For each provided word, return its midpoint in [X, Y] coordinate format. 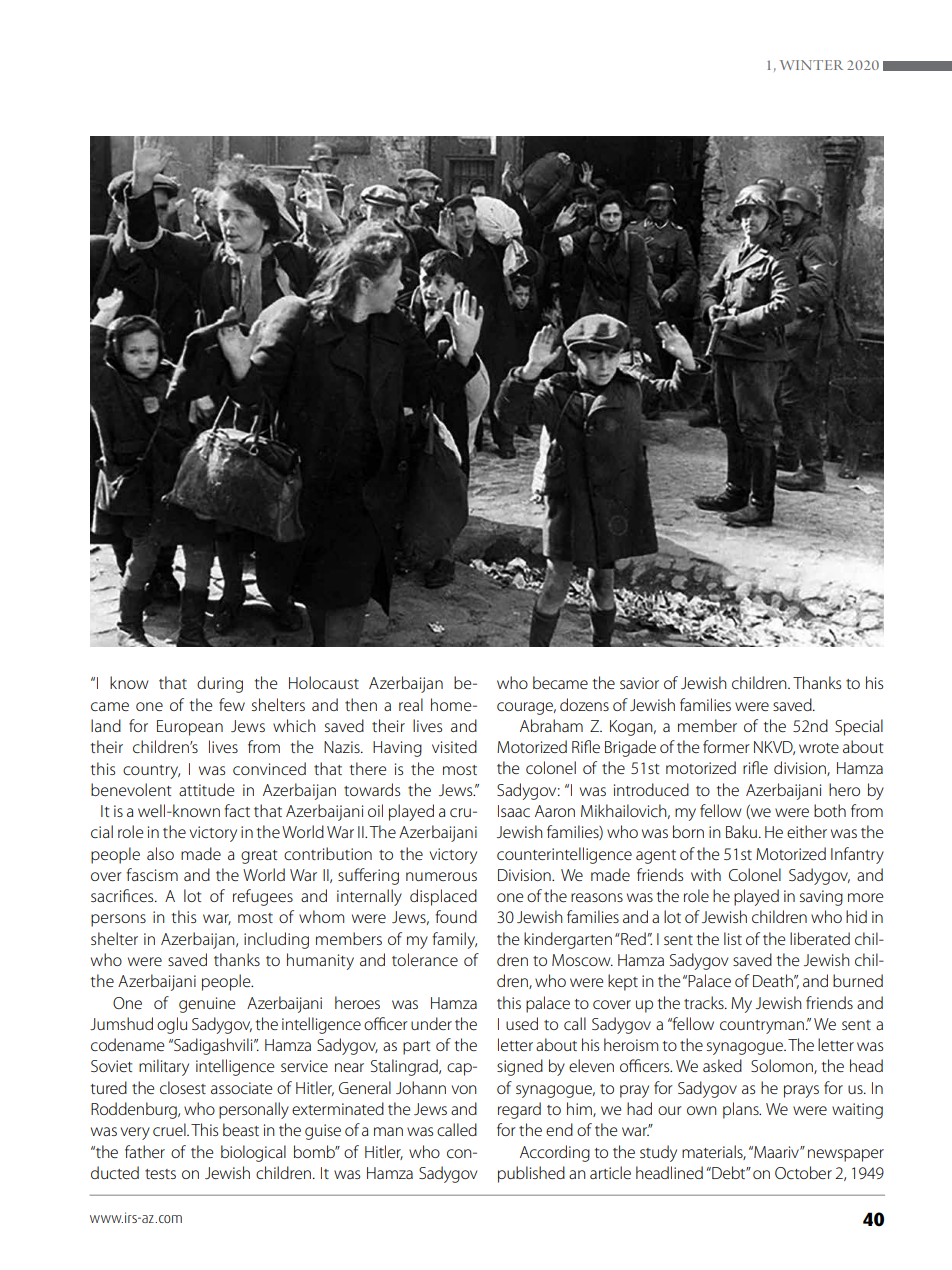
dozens [584, 704]
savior [639, 683]
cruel [170, 1129]
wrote [819, 748]
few [232, 704]
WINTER [811, 65]
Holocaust [324, 682]
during [220, 684]
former [726, 746]
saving [821, 898]
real [411, 704]
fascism [152, 874]
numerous [441, 876]
